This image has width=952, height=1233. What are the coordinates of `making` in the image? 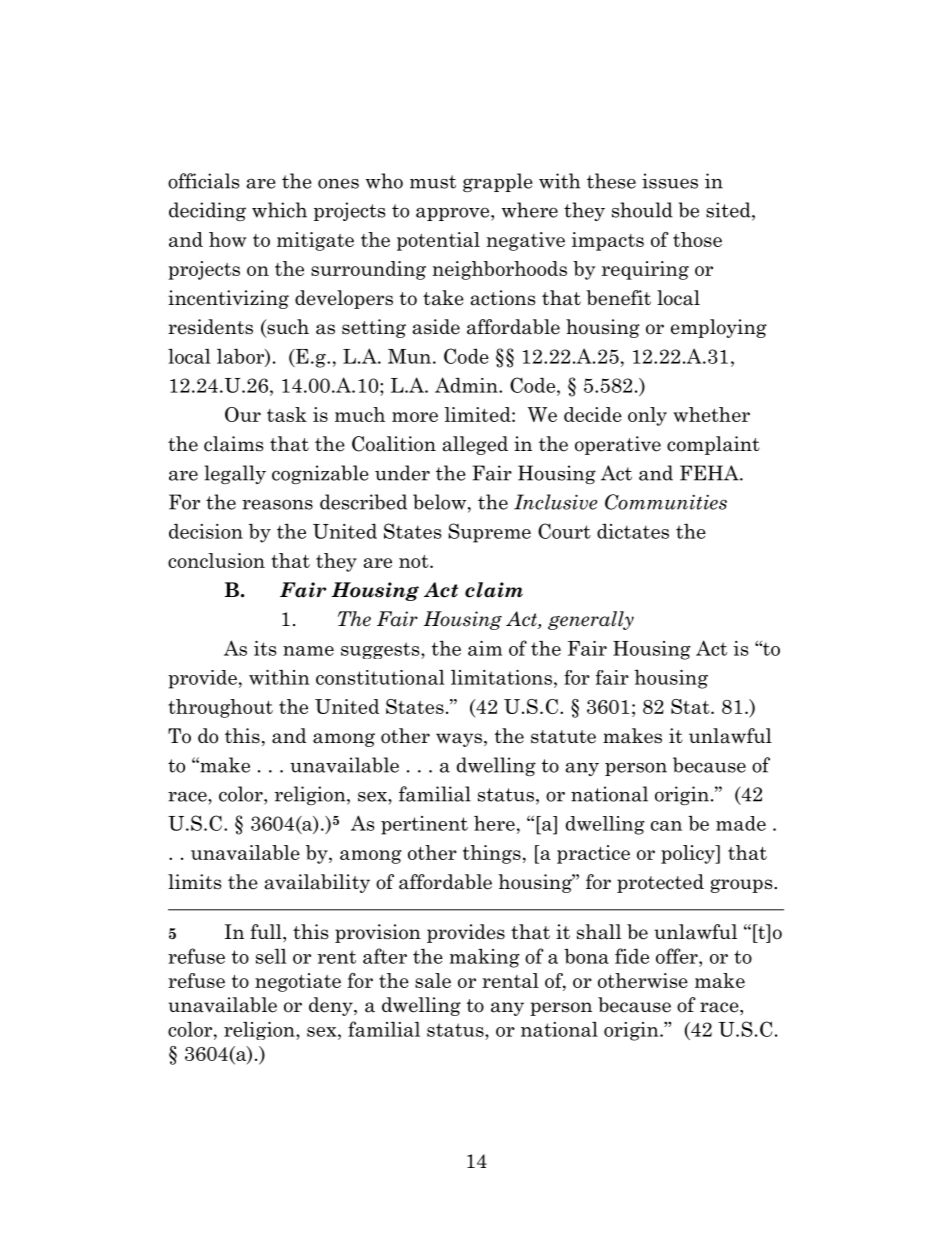 It's located at (485, 958).
